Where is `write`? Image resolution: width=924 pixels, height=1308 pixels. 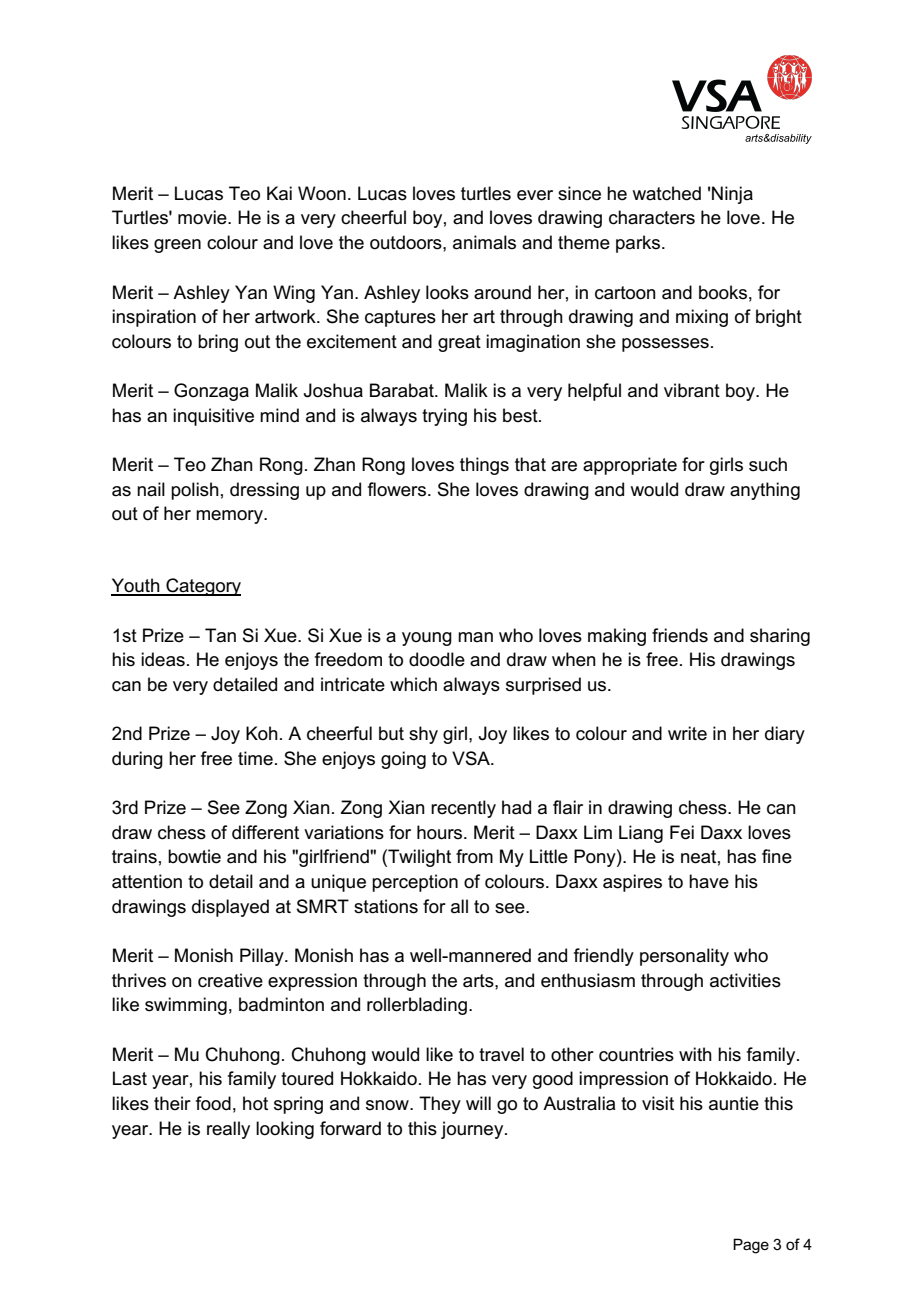 write is located at coordinates (687, 733).
